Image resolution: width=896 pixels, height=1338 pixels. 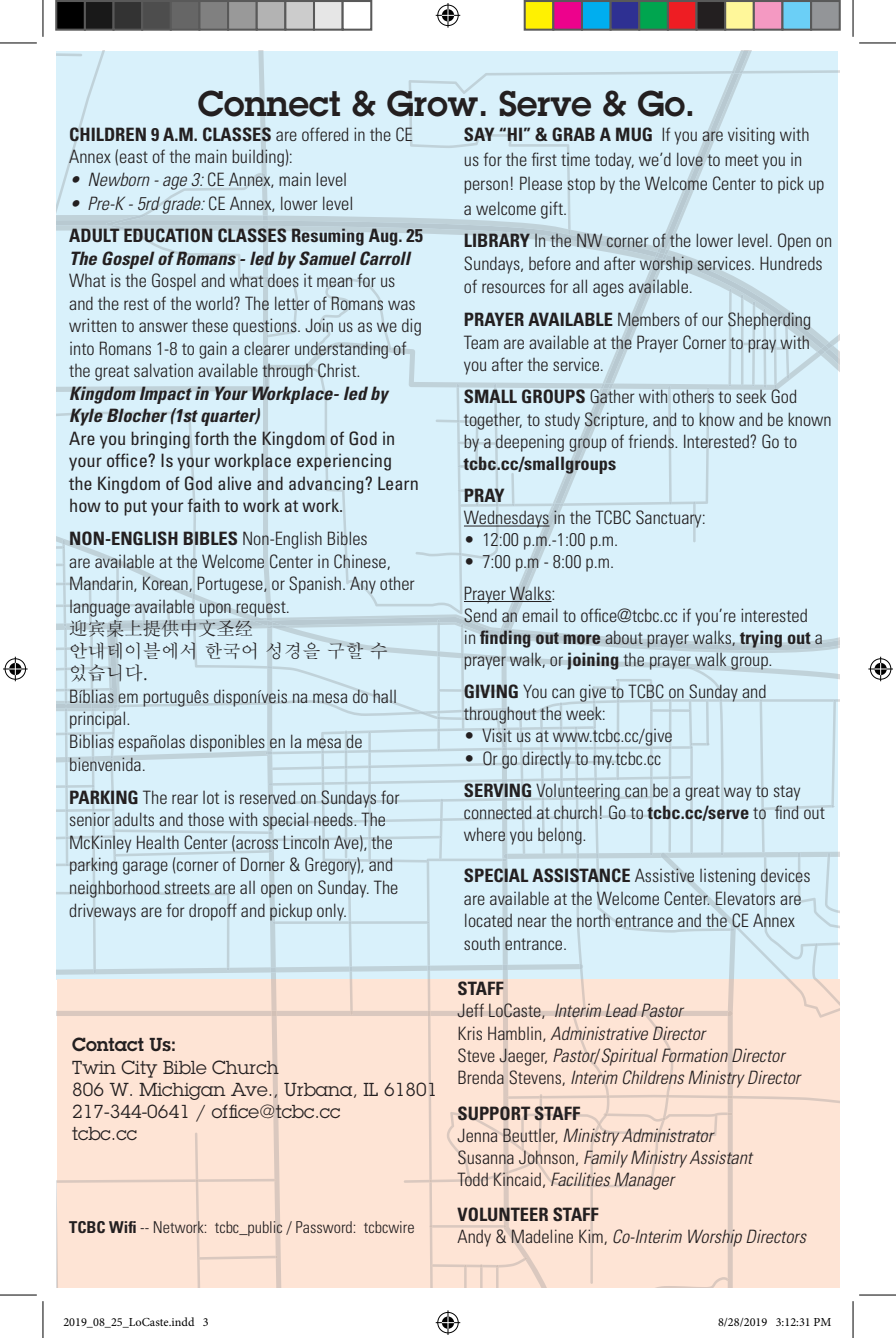 What do you see at coordinates (158, 842) in the page?
I see `Health` at bounding box center [158, 842].
